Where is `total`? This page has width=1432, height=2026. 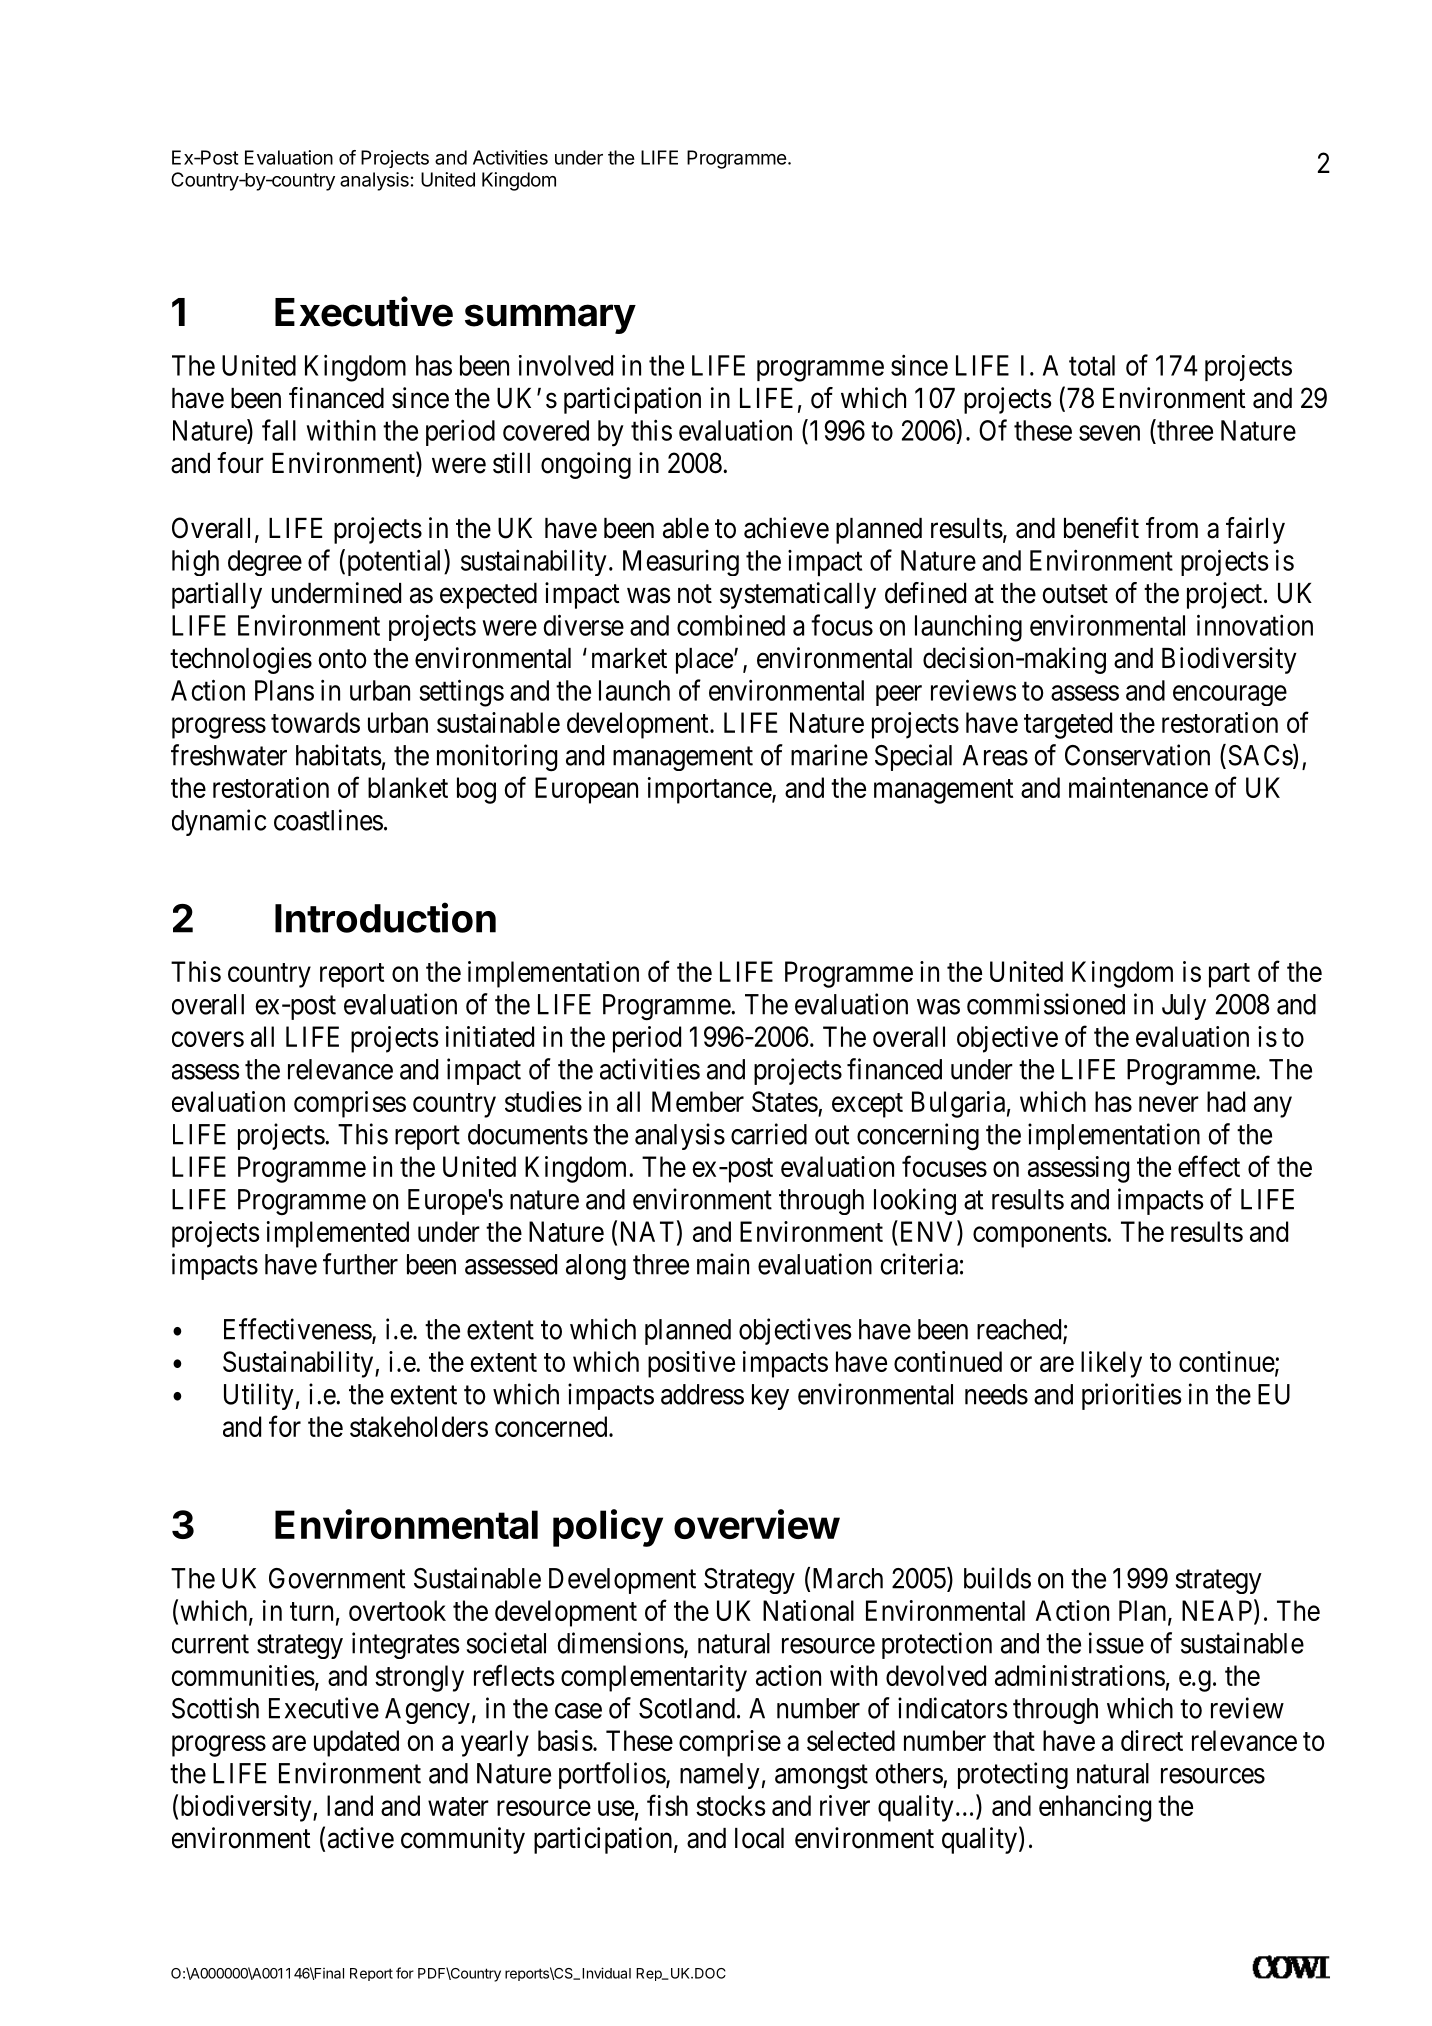 total is located at coordinates (1092, 365).
